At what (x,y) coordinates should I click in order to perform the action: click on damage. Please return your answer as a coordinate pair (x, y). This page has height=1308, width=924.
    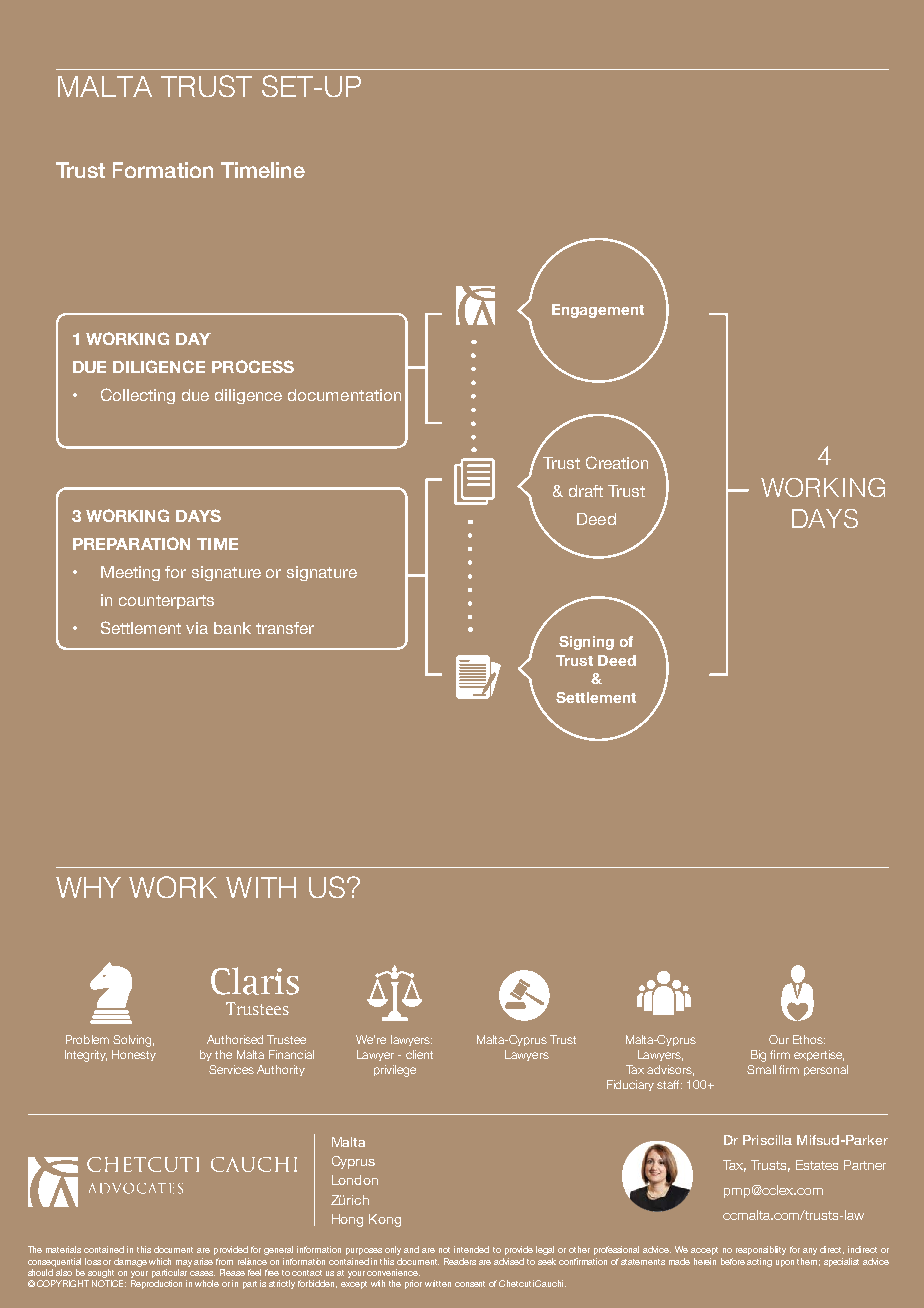
    Looking at the image, I should click on (130, 1262).
